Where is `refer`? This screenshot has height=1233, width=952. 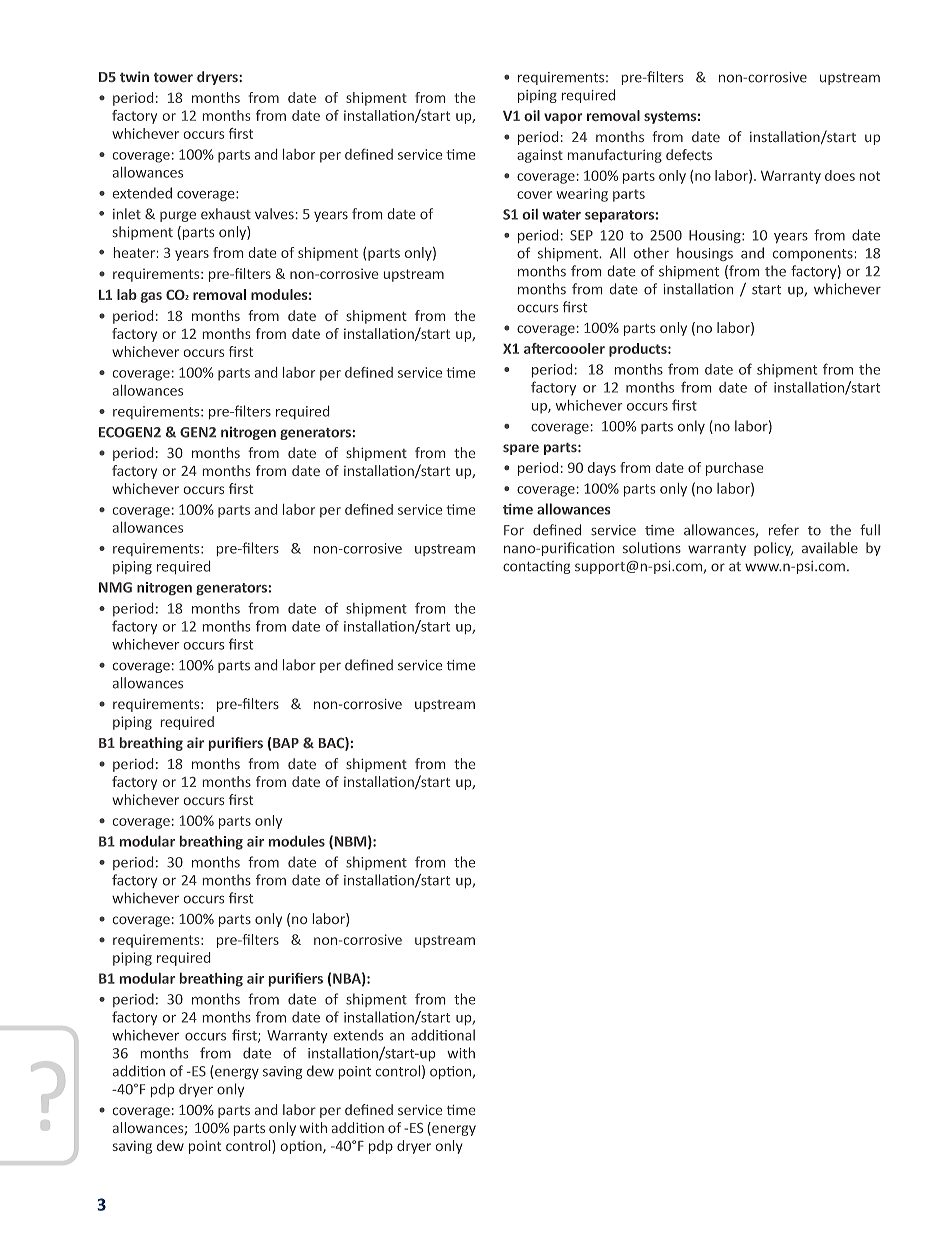
refer is located at coordinates (784, 530).
